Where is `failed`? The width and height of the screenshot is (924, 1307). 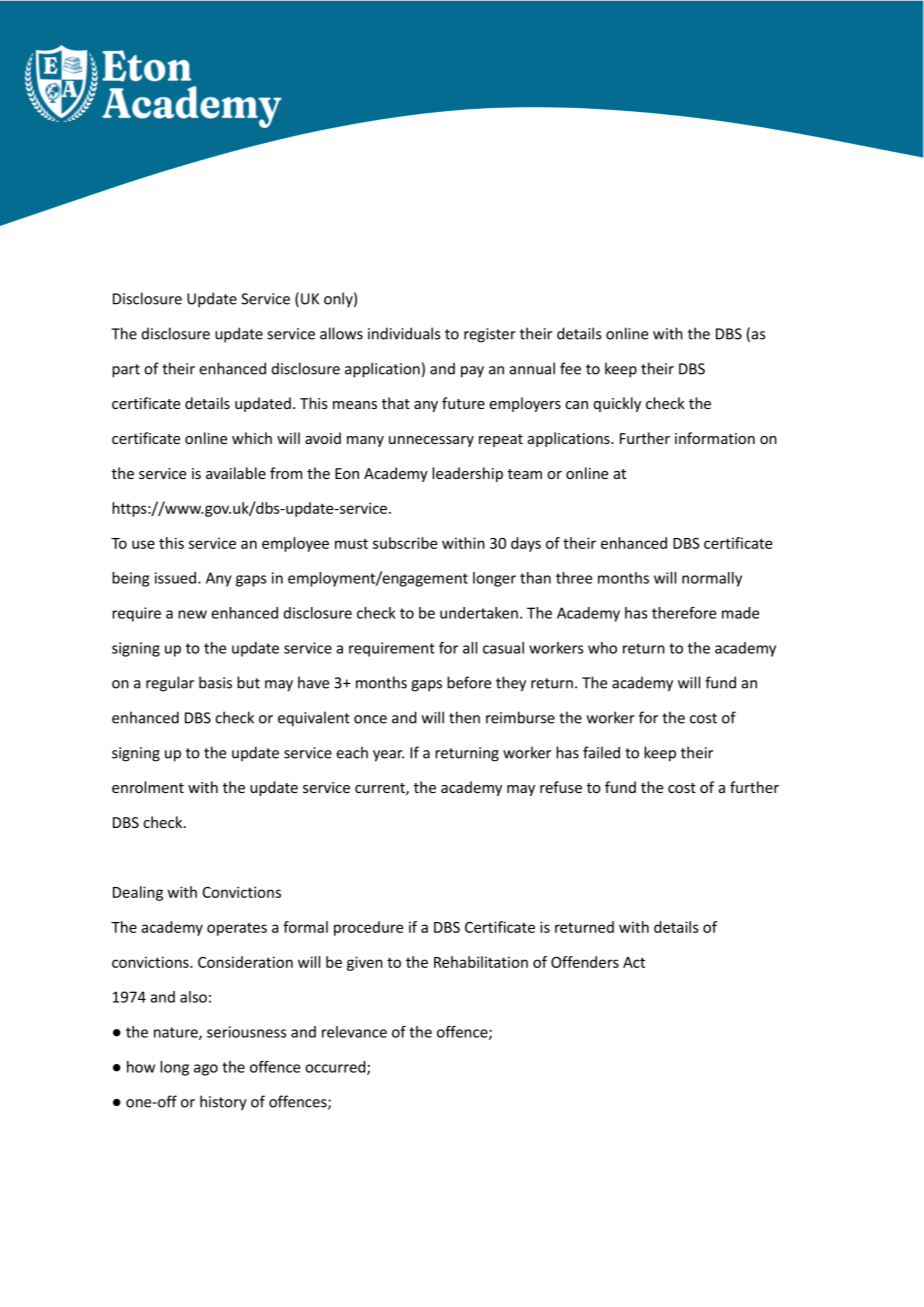
failed is located at coordinates (601, 752).
